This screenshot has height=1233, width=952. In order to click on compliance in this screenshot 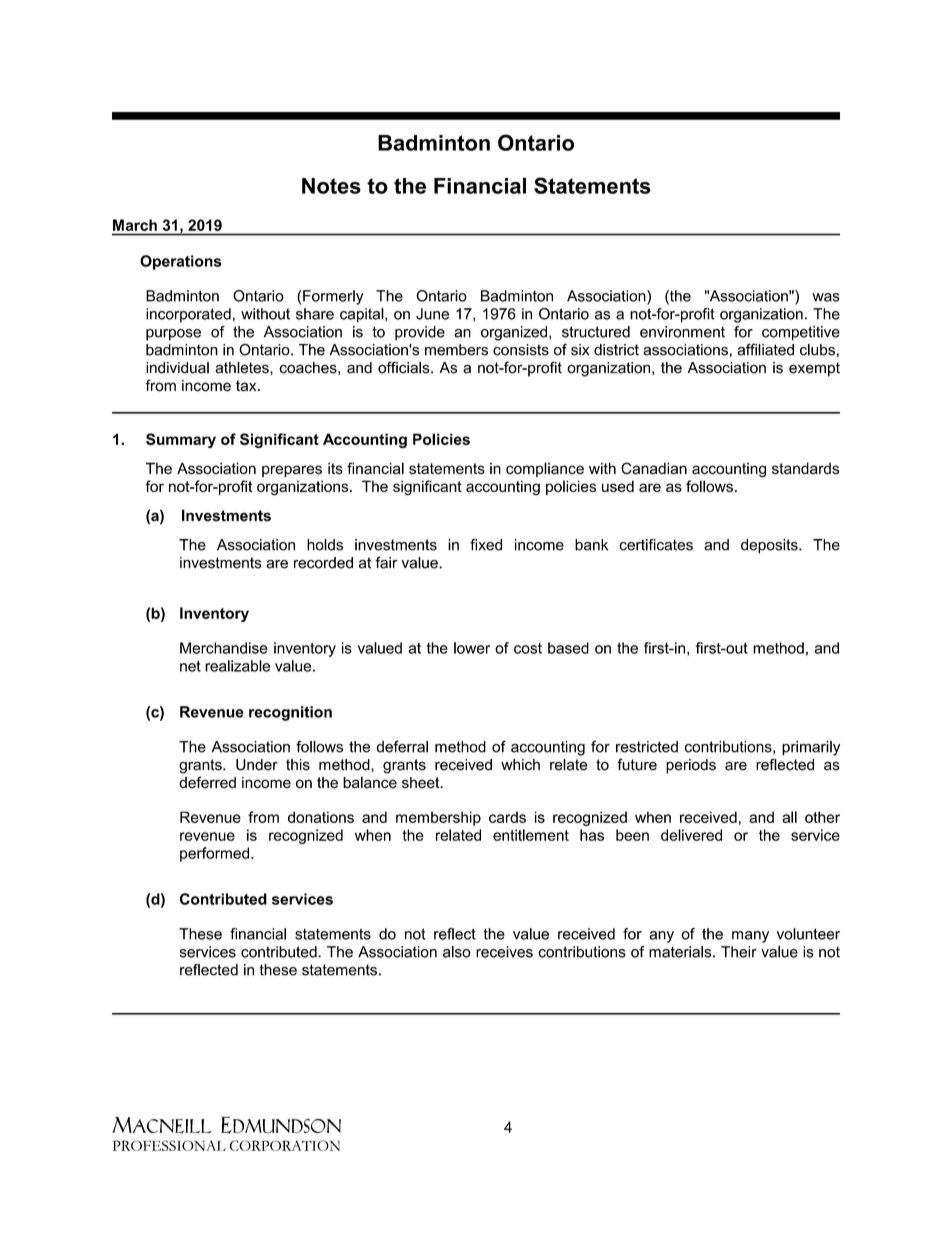, I will do `click(545, 469)`.
